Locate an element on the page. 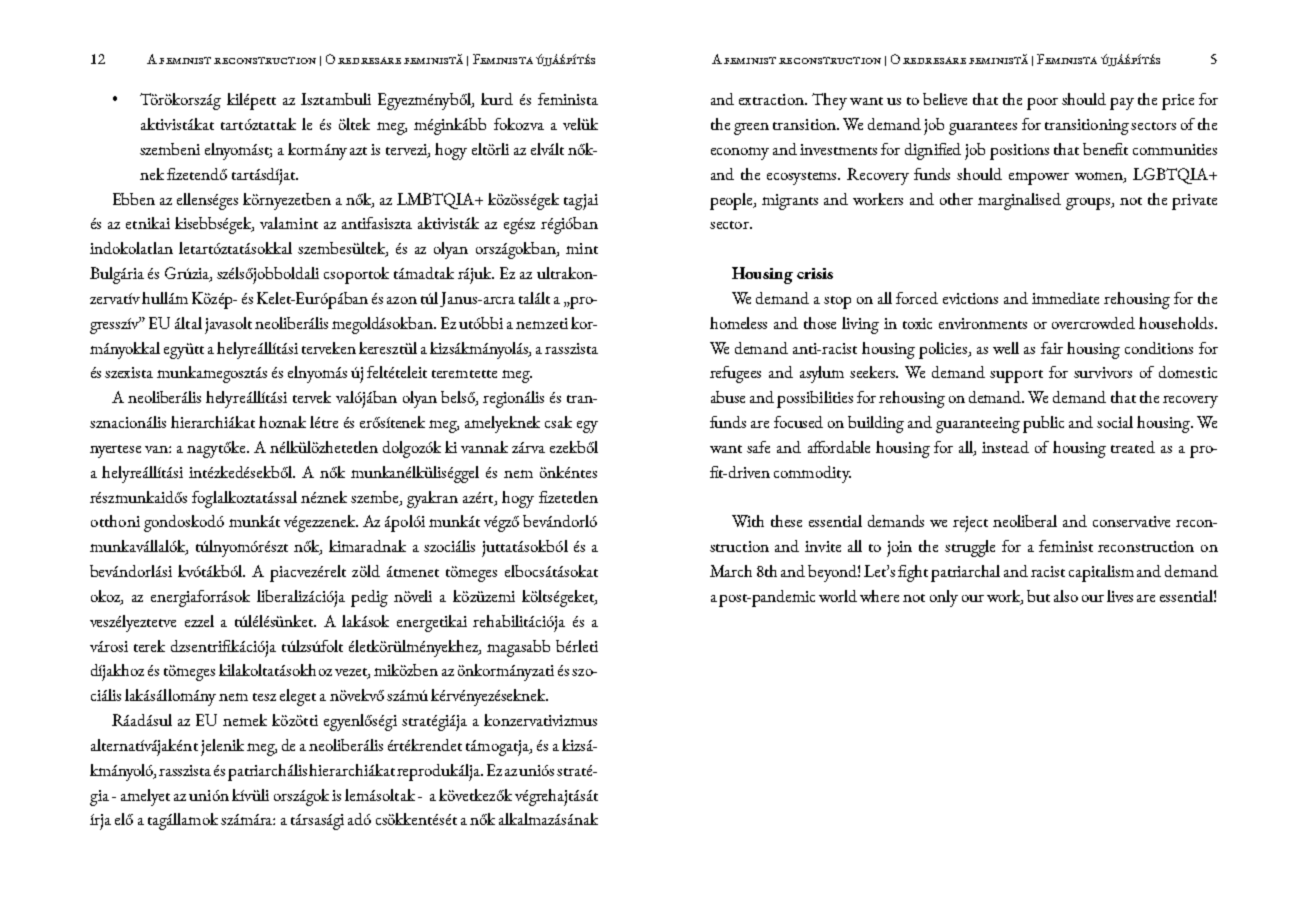  pay is located at coordinates (1122, 104).
